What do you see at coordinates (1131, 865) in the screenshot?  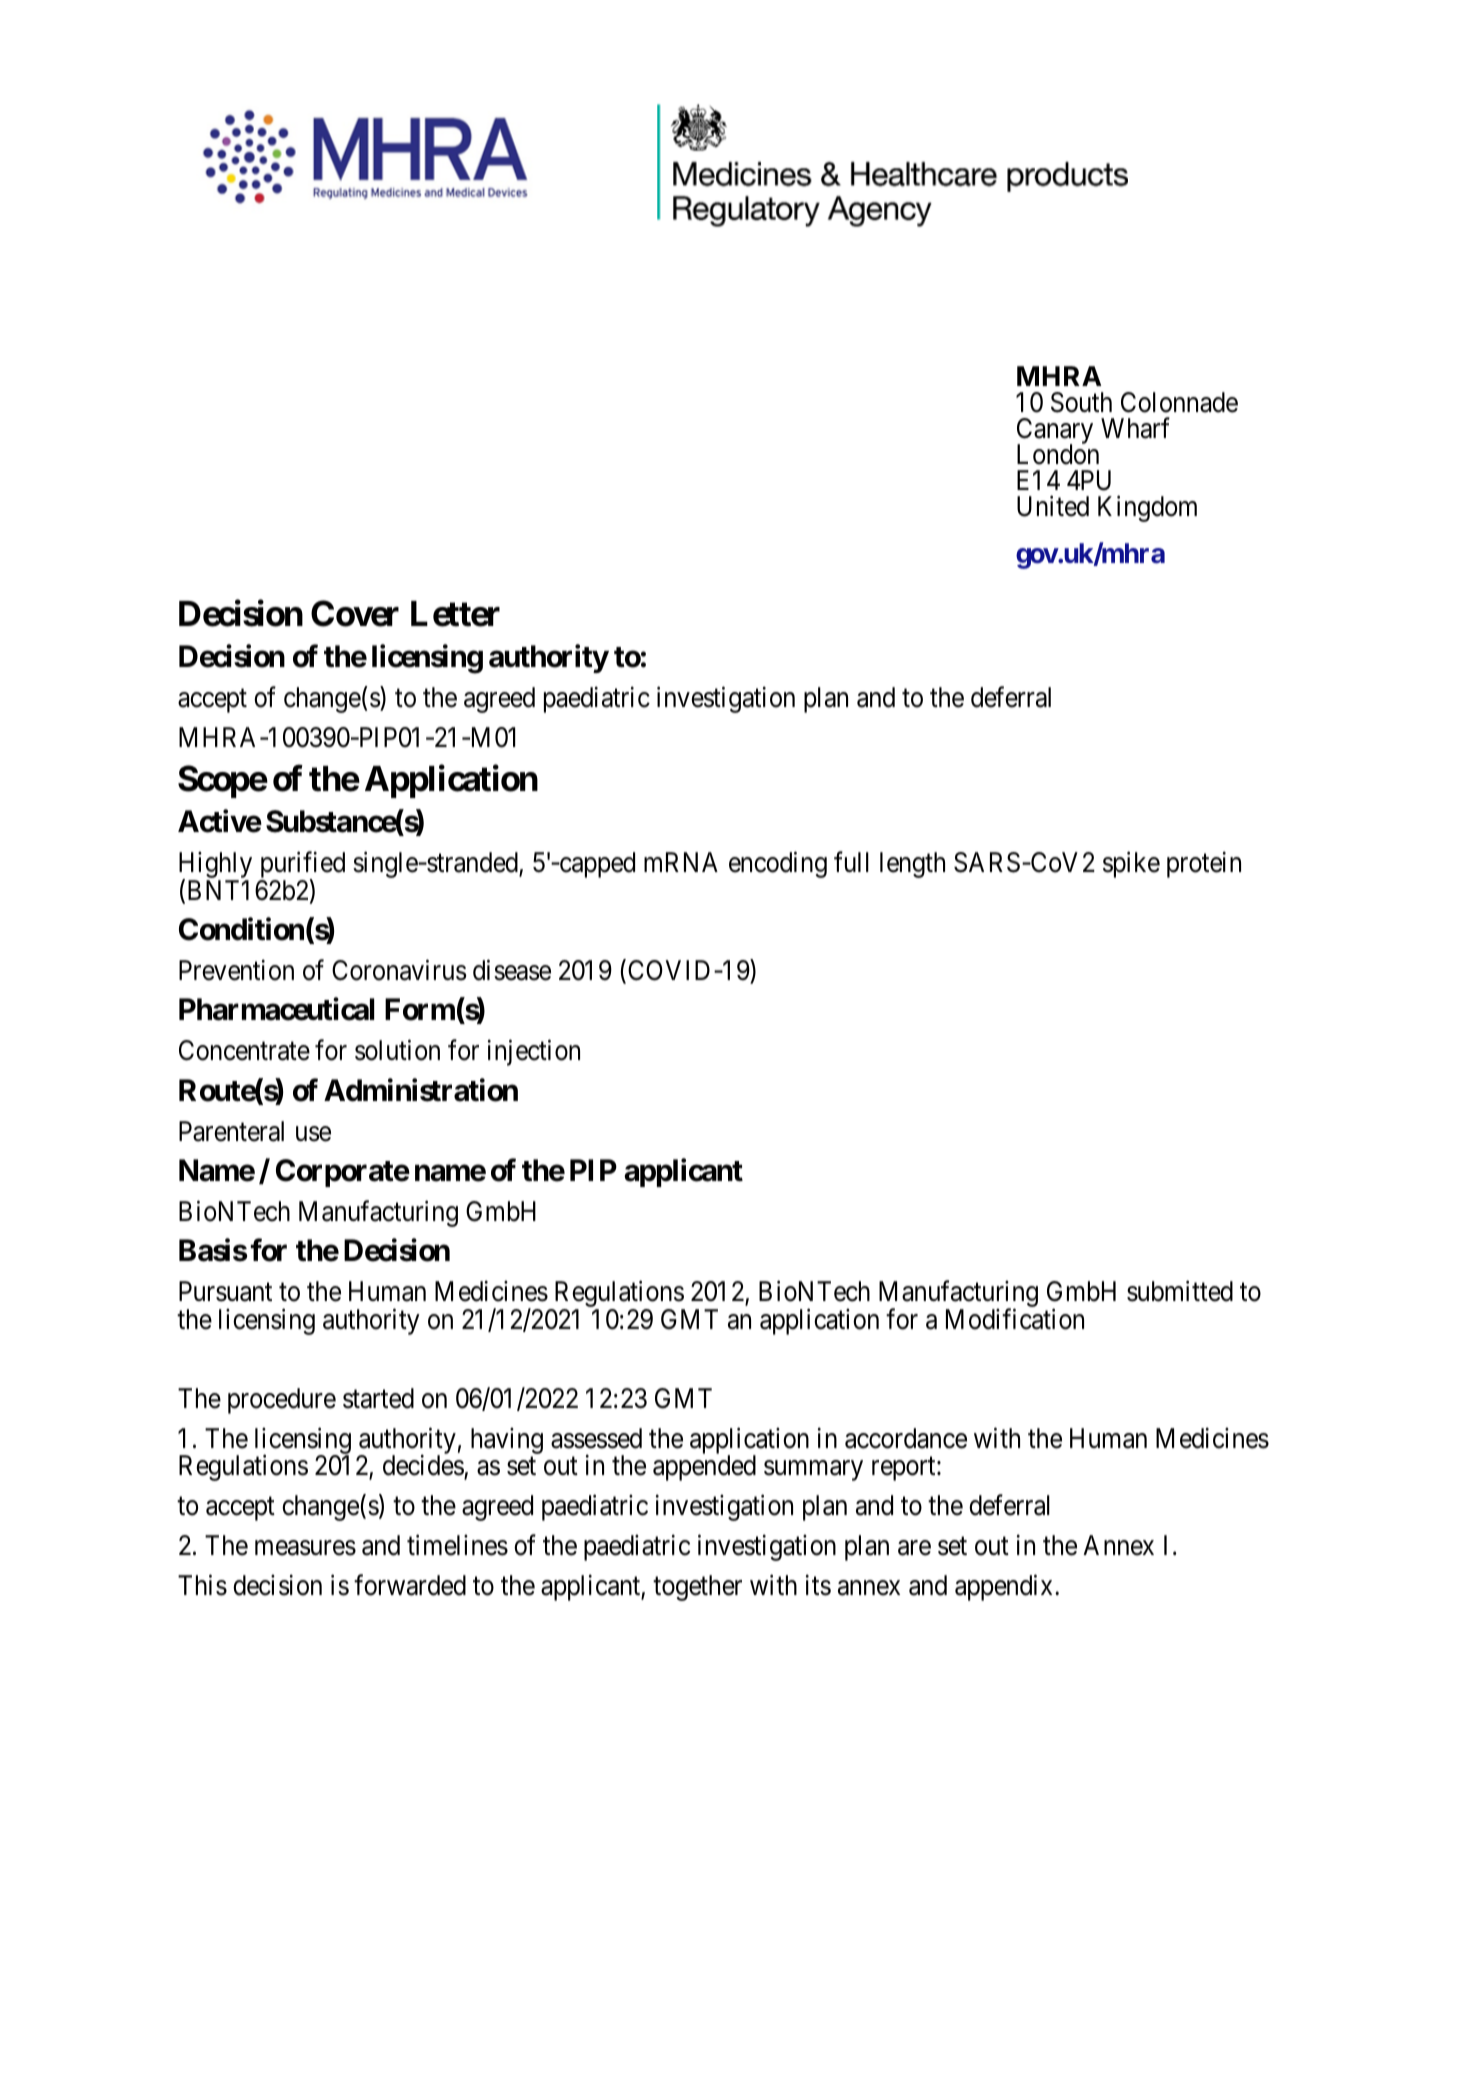 I see `spike` at bounding box center [1131, 865].
